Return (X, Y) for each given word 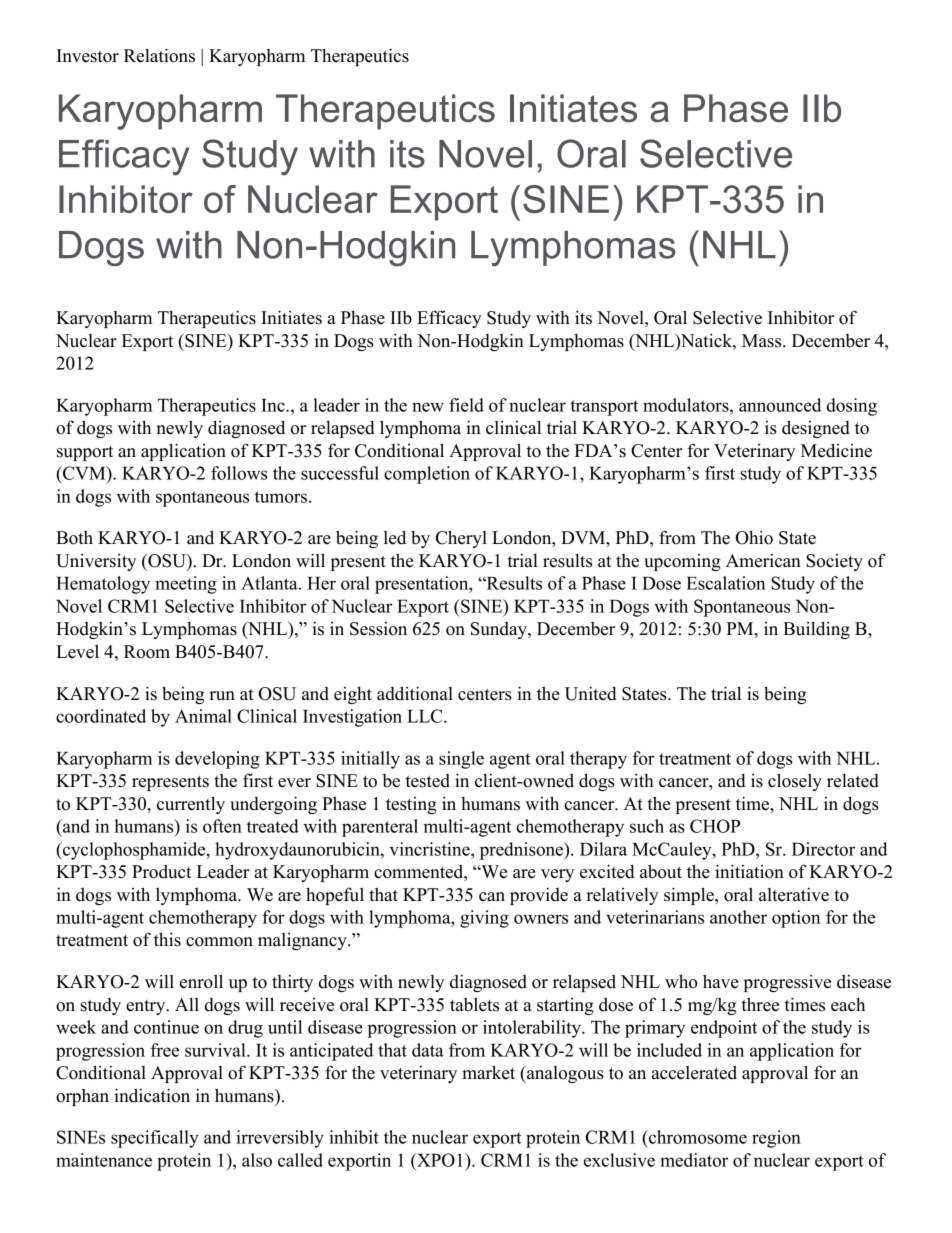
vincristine (431, 849)
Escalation (725, 583)
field (466, 405)
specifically (155, 1139)
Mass (763, 341)
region (776, 1139)
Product (161, 871)
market (488, 1072)
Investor (87, 56)
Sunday (500, 630)
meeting (186, 585)
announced (780, 405)
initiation (749, 871)
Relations (159, 55)
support (85, 453)
